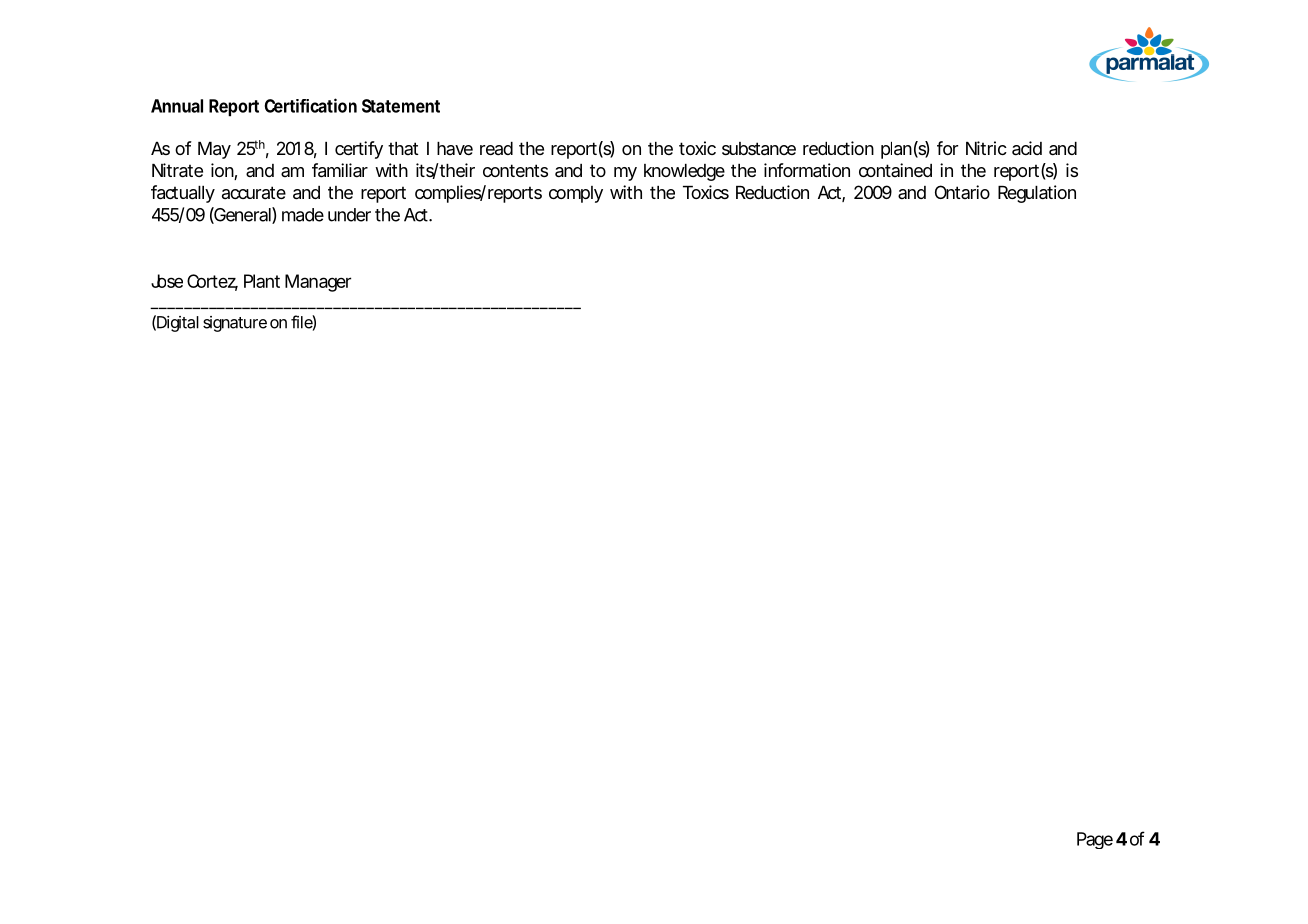 Image resolution: width=1308 pixels, height=924 pixels. Describe the element at coordinates (401, 106) in the page. I see `Statement` at that location.
